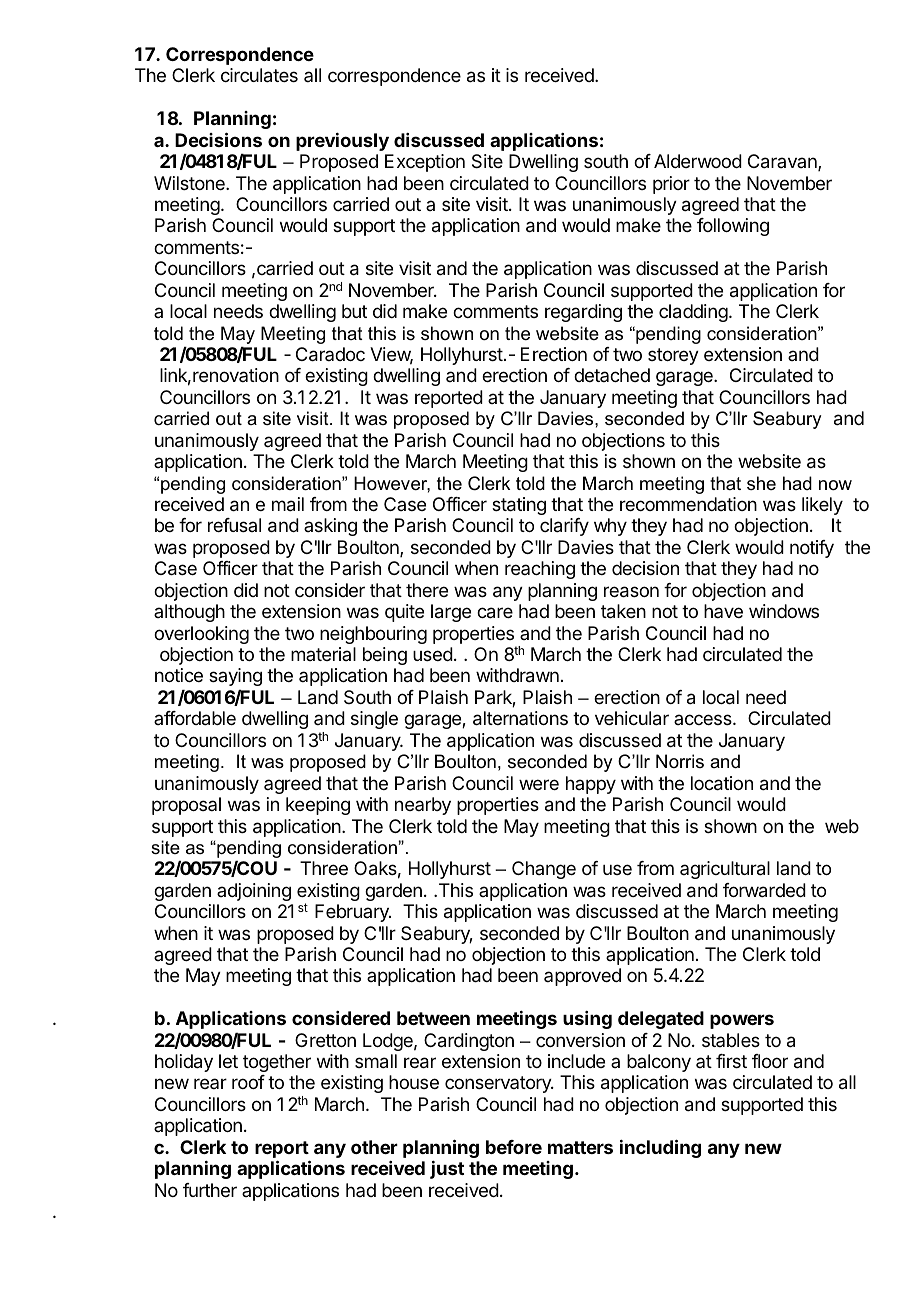 The width and height of the screenshot is (924, 1307). I want to click on mail, so click(288, 504).
